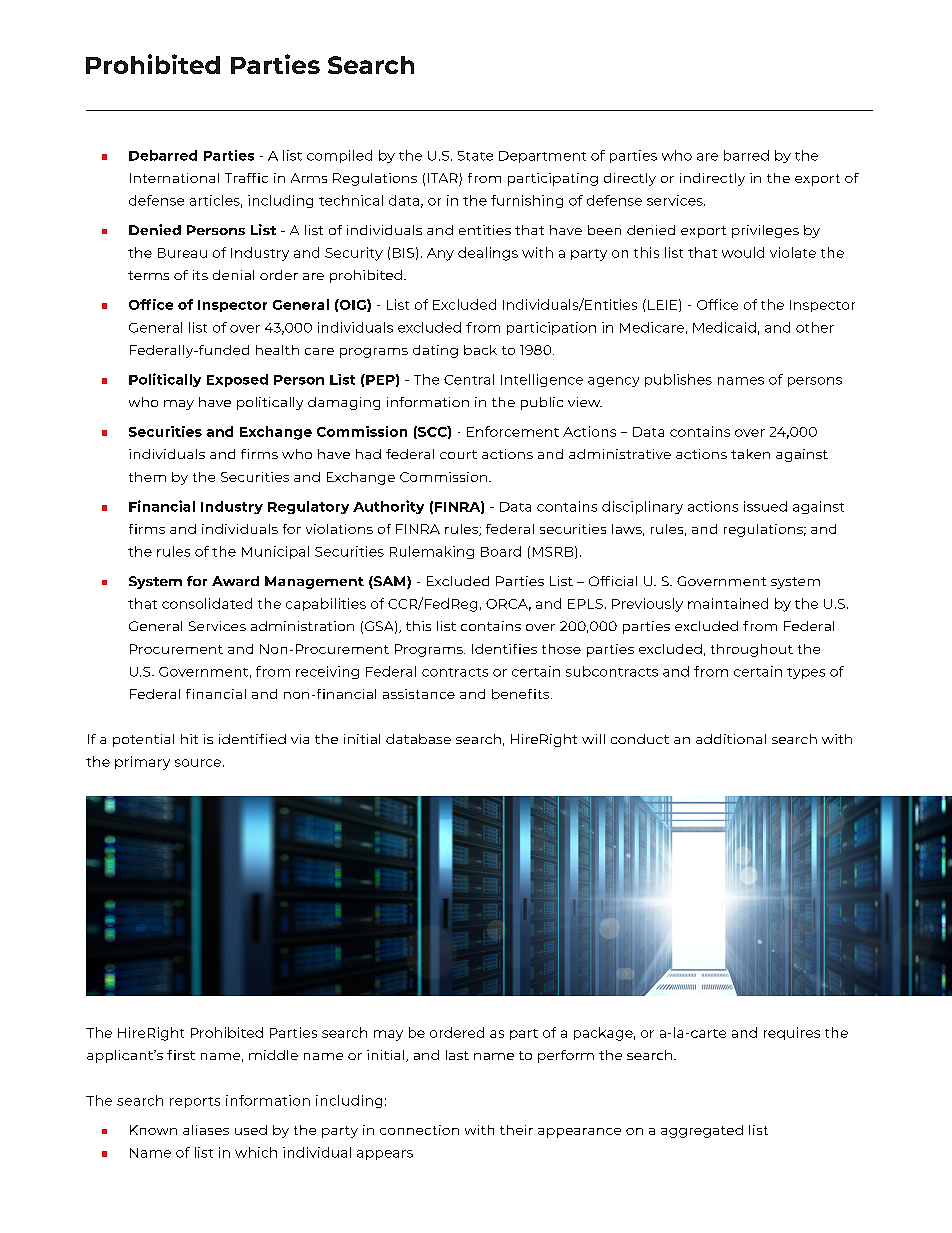 The height and width of the document is (1233, 952). Describe the element at coordinates (443, 178) in the document. I see `ITAR` at that location.
